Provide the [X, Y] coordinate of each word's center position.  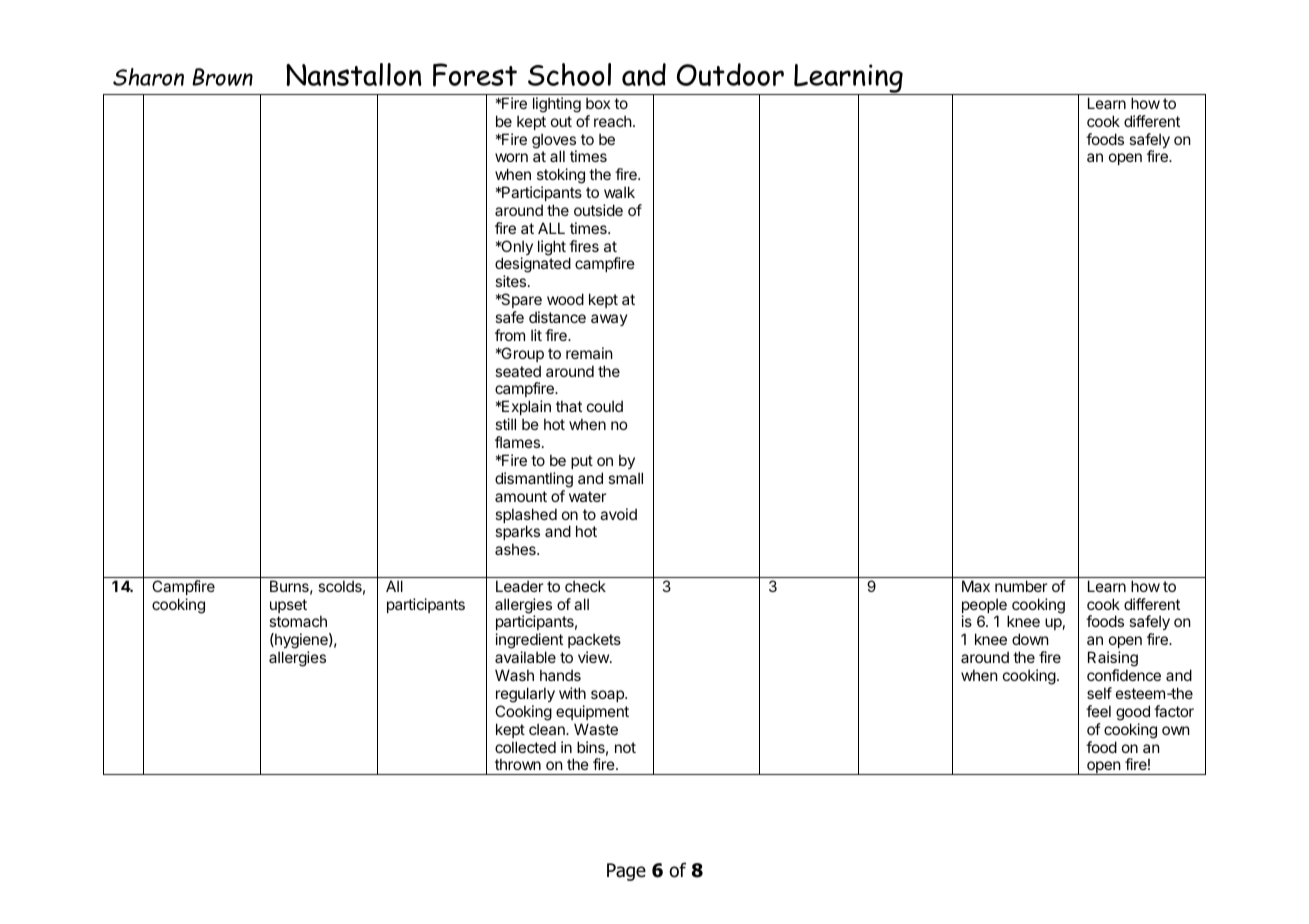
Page [626, 872]
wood [565, 299]
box [598, 103]
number [1021, 586]
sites [512, 281]
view [594, 657]
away [609, 320]
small [625, 478]
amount [521, 496]
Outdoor [730, 74]
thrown [518, 764]
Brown [222, 77]
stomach [298, 621]
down [1030, 639]
